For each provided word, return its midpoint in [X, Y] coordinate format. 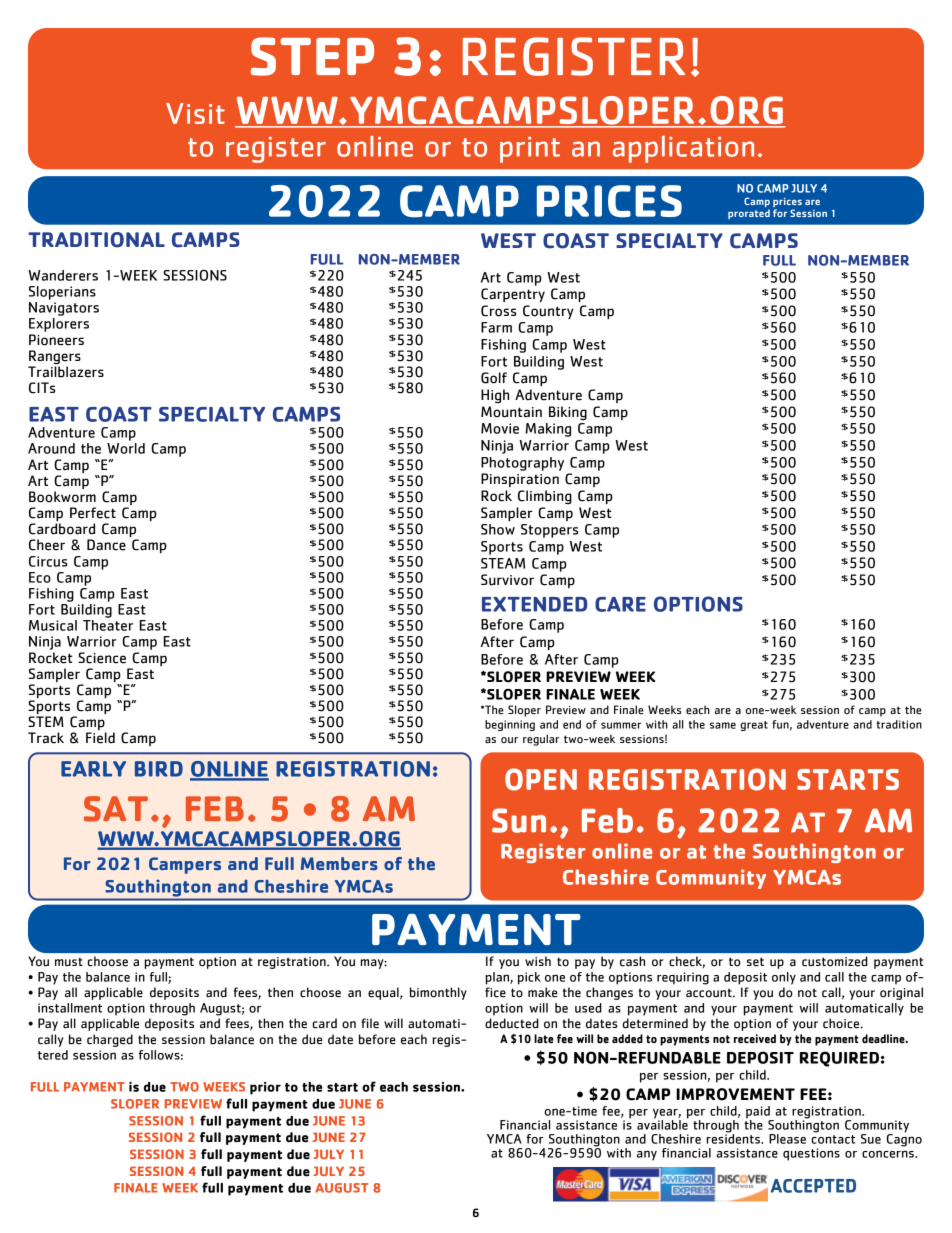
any [647, 1155]
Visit [195, 113]
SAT [116, 809]
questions [811, 1154]
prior [265, 1088]
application [683, 149]
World [126, 448]
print [530, 150]
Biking [568, 413]
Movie [500, 428]
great [754, 726]
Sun [519, 820]
